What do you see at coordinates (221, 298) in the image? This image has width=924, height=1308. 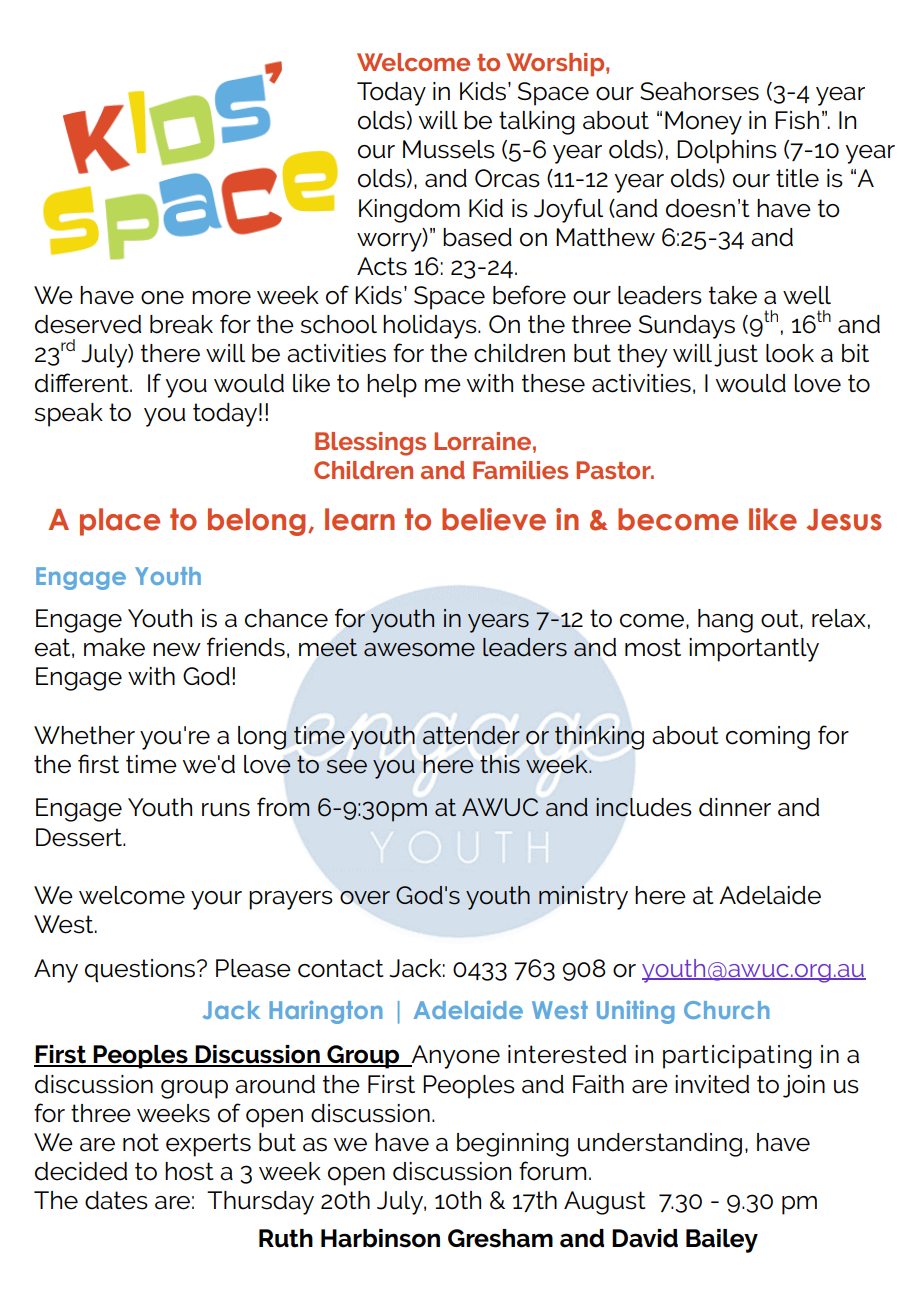 I see `more` at bounding box center [221, 298].
